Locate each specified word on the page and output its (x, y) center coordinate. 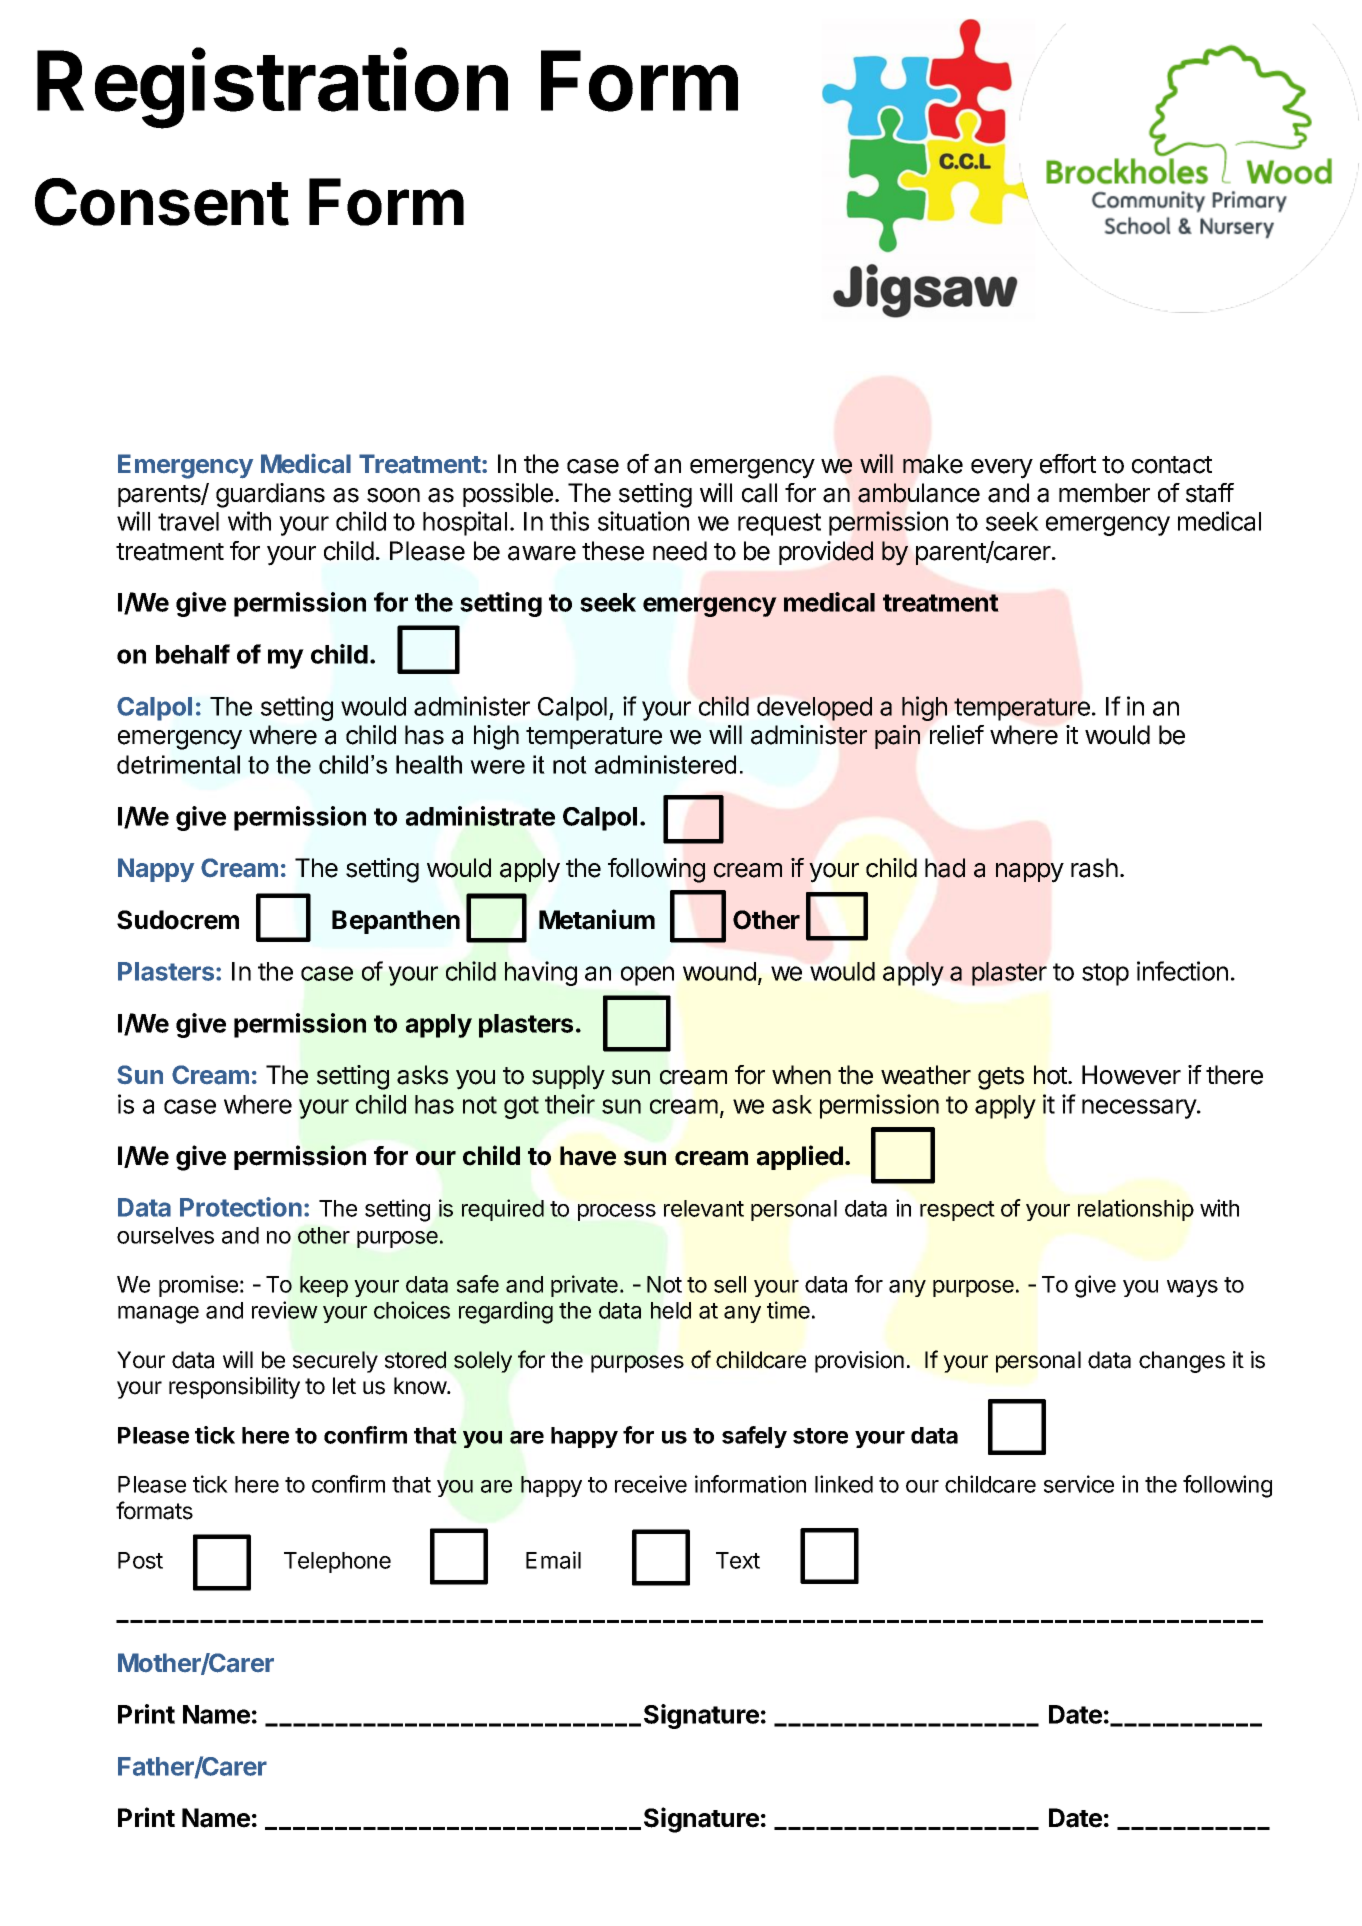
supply (568, 1077)
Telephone (337, 1562)
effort (1068, 464)
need (680, 551)
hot (1051, 1075)
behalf (193, 654)
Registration (272, 88)
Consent (162, 202)
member (1104, 493)
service (1079, 1484)
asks (422, 1075)
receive (651, 1484)
